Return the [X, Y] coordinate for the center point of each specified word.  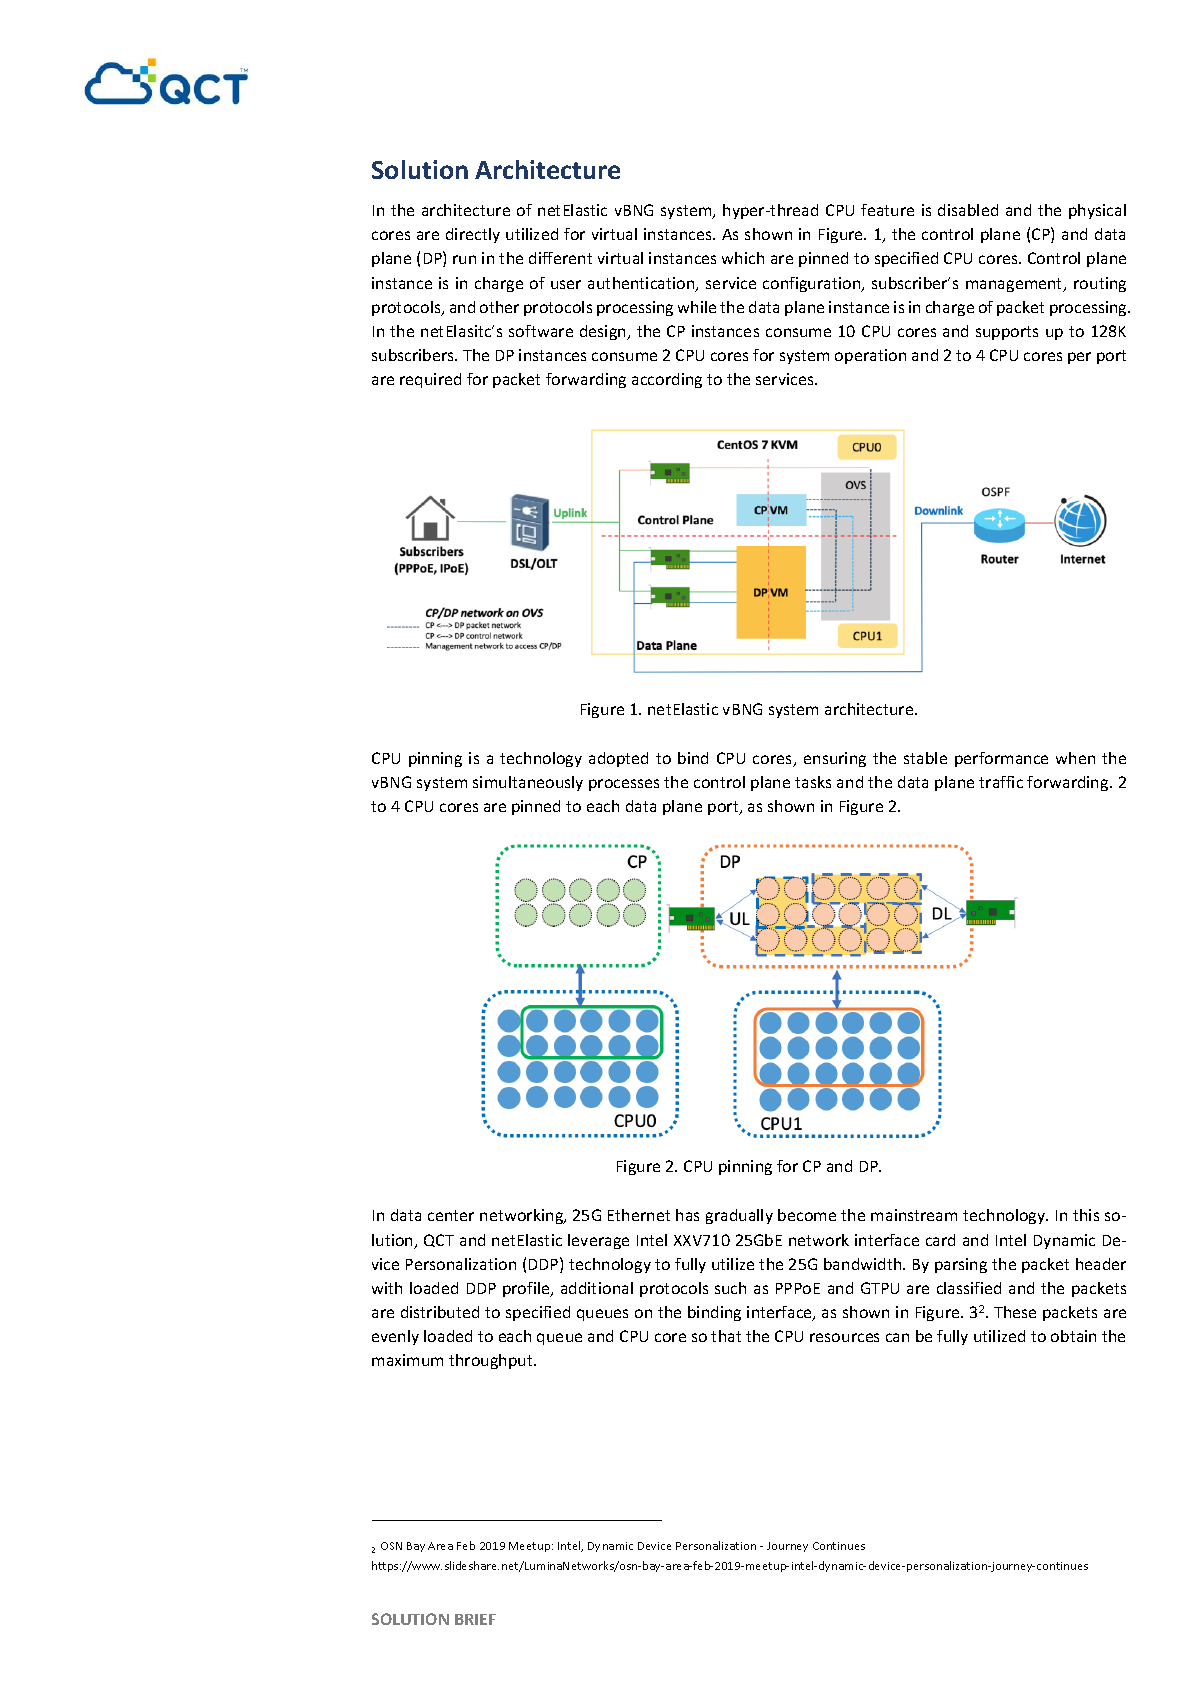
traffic [1001, 782]
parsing [961, 1265]
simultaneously [528, 783]
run [464, 259]
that [726, 1336]
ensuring [835, 759]
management [1015, 285]
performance [1001, 759]
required [430, 380]
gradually [739, 1216]
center [451, 1215]
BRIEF [475, 1619]
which [743, 258]
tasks [813, 782]
